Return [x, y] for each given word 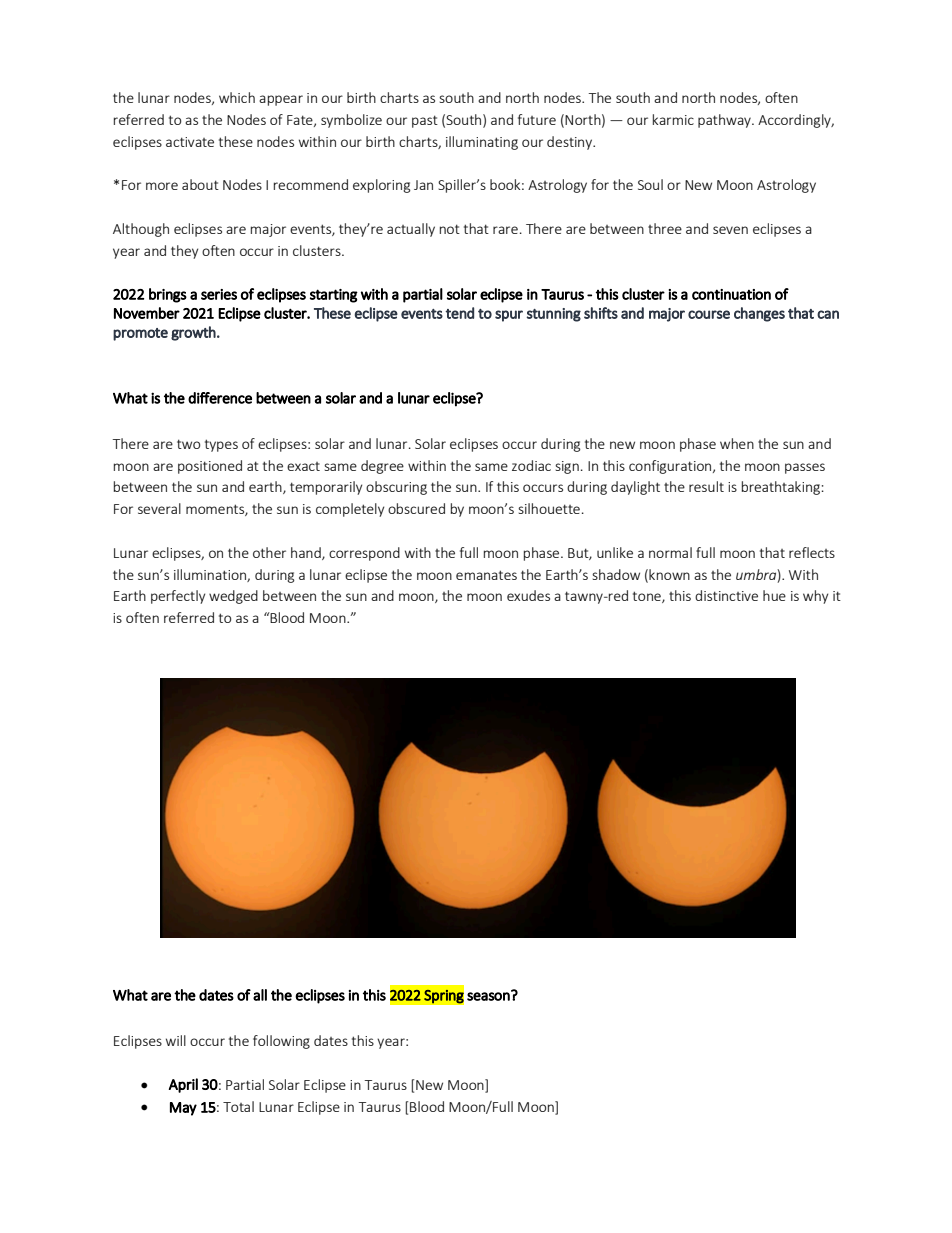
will [176, 1040]
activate [190, 142]
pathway [725, 121]
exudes [528, 595]
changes [759, 314]
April [183, 1085]
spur [509, 316]
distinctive [726, 595]
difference [220, 398]
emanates [486, 575]
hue [774, 595]
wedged [233, 597]
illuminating [482, 143]
